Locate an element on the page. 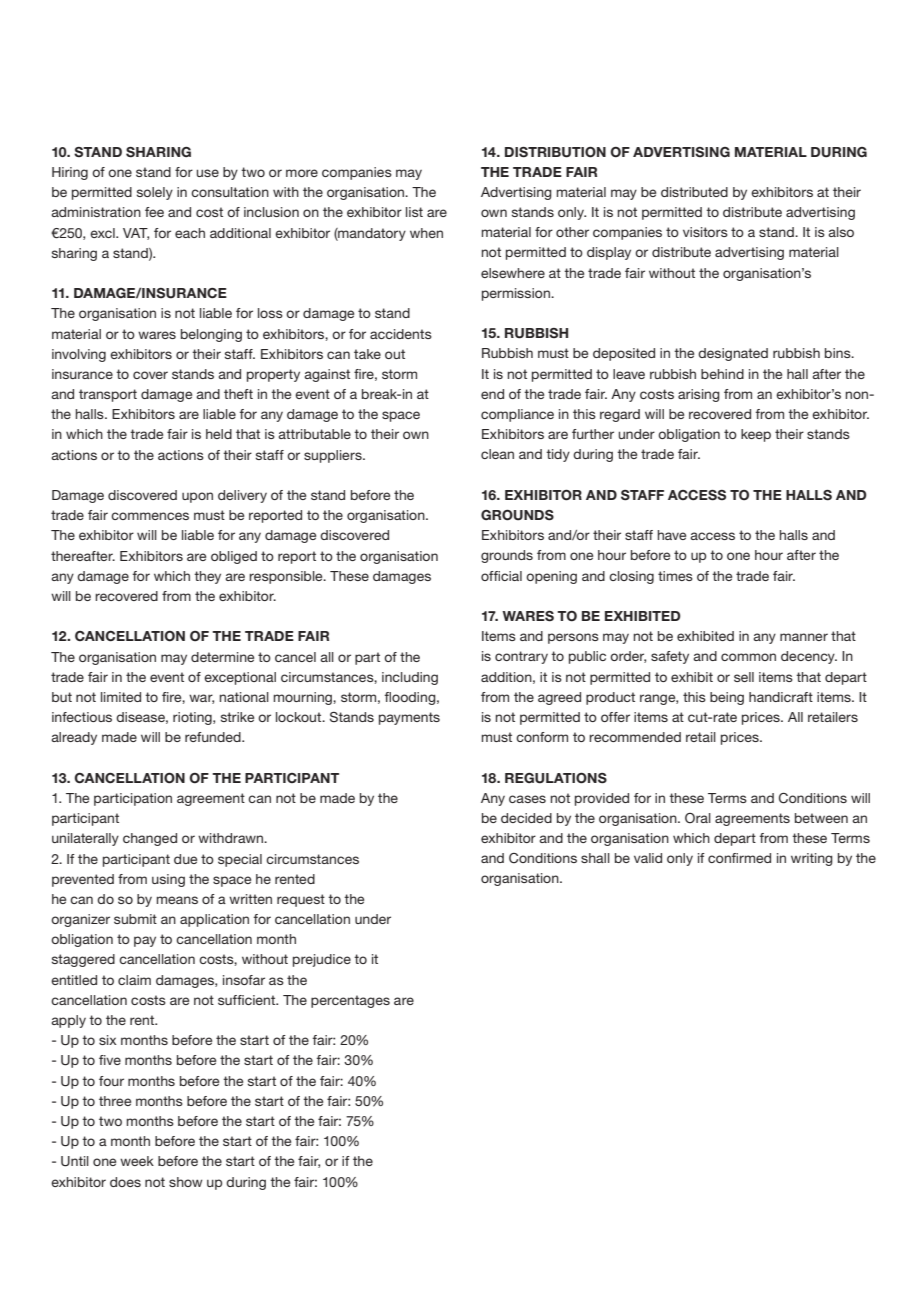 This page has height=1308, width=924. list is located at coordinates (414, 212).
